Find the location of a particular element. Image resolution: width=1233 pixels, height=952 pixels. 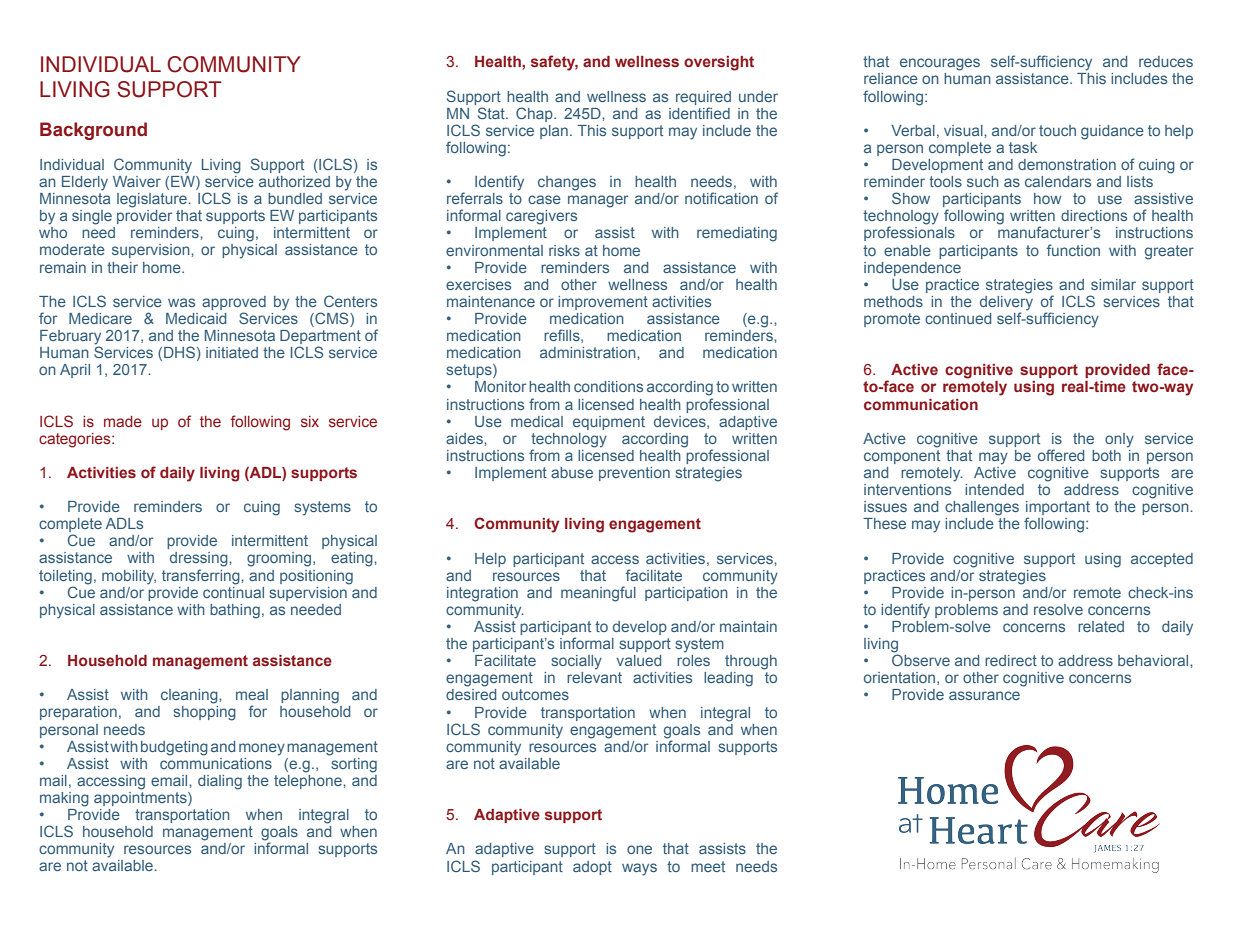

appointments is located at coordinates (141, 797).
